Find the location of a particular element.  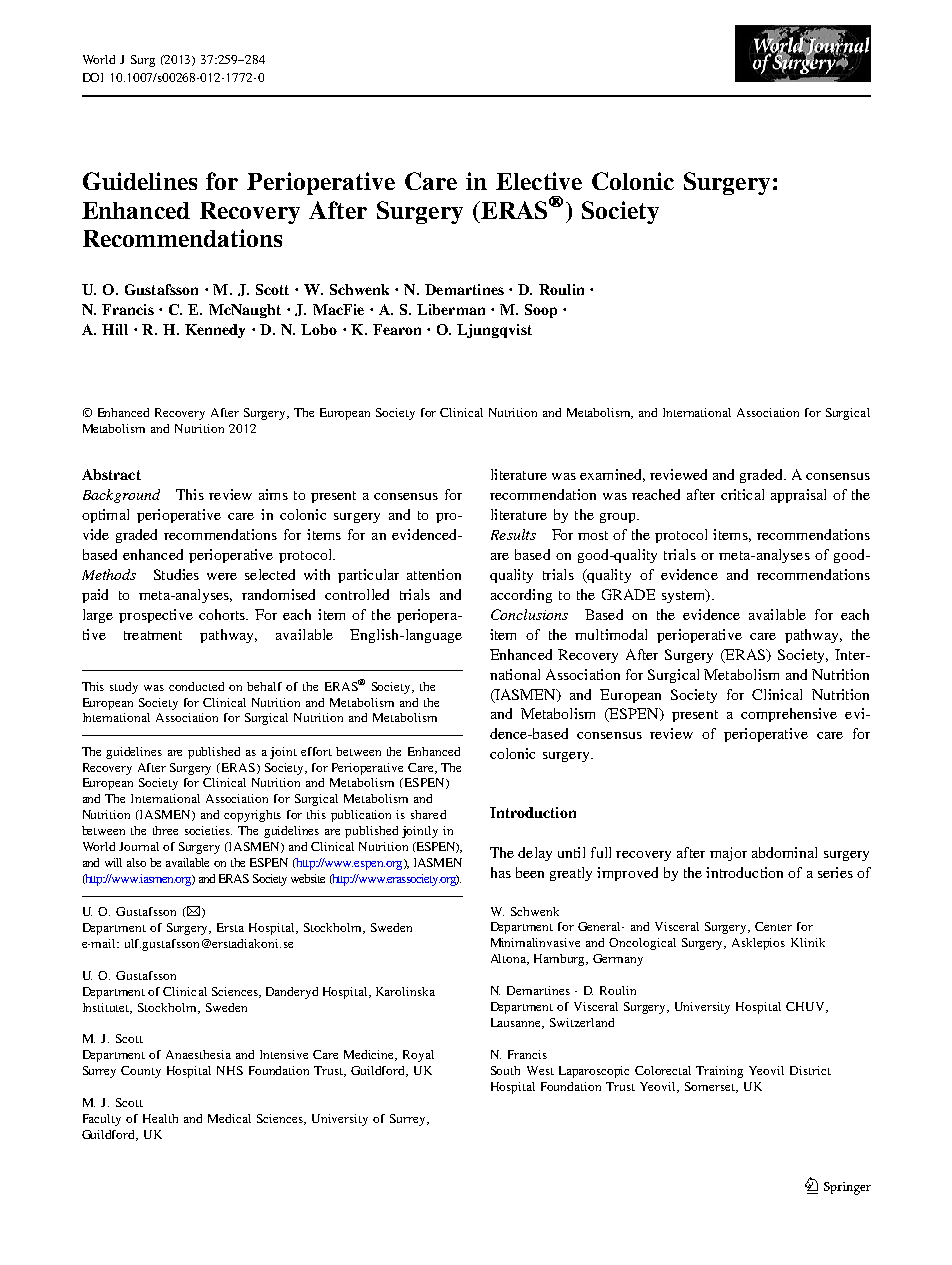

DOI is located at coordinates (93, 77).
